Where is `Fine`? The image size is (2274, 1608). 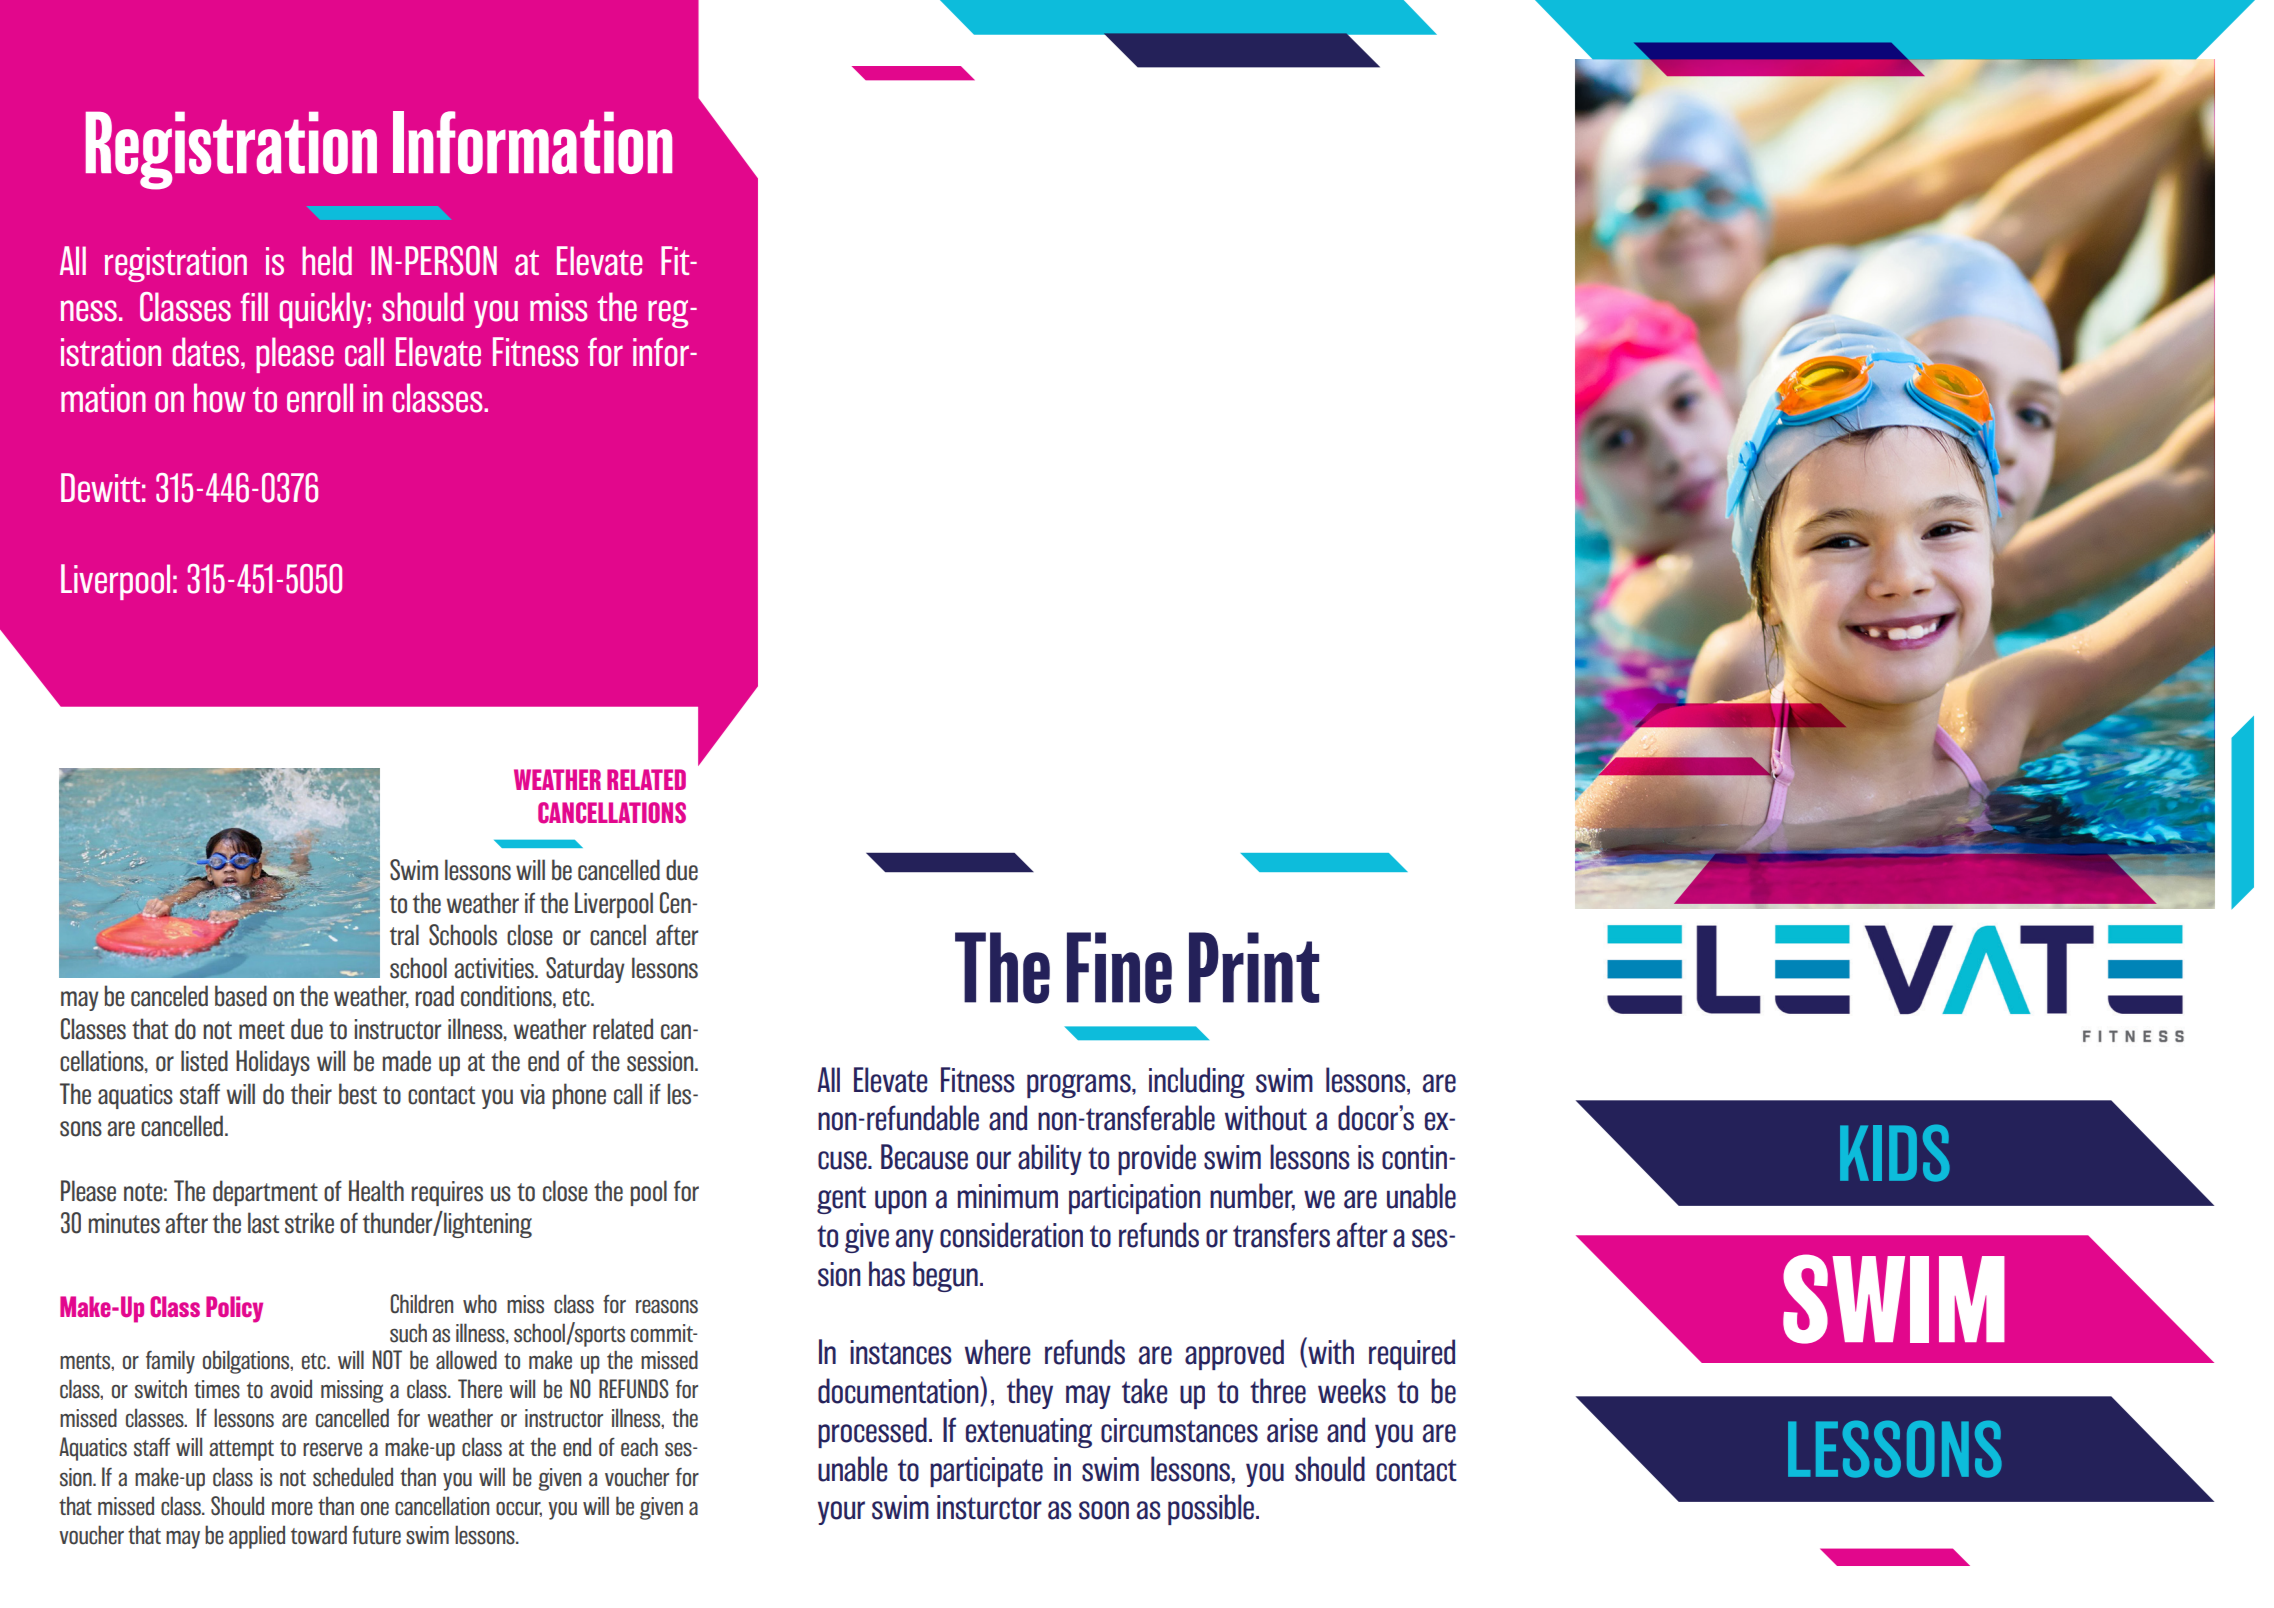 Fine is located at coordinates (1119, 968).
